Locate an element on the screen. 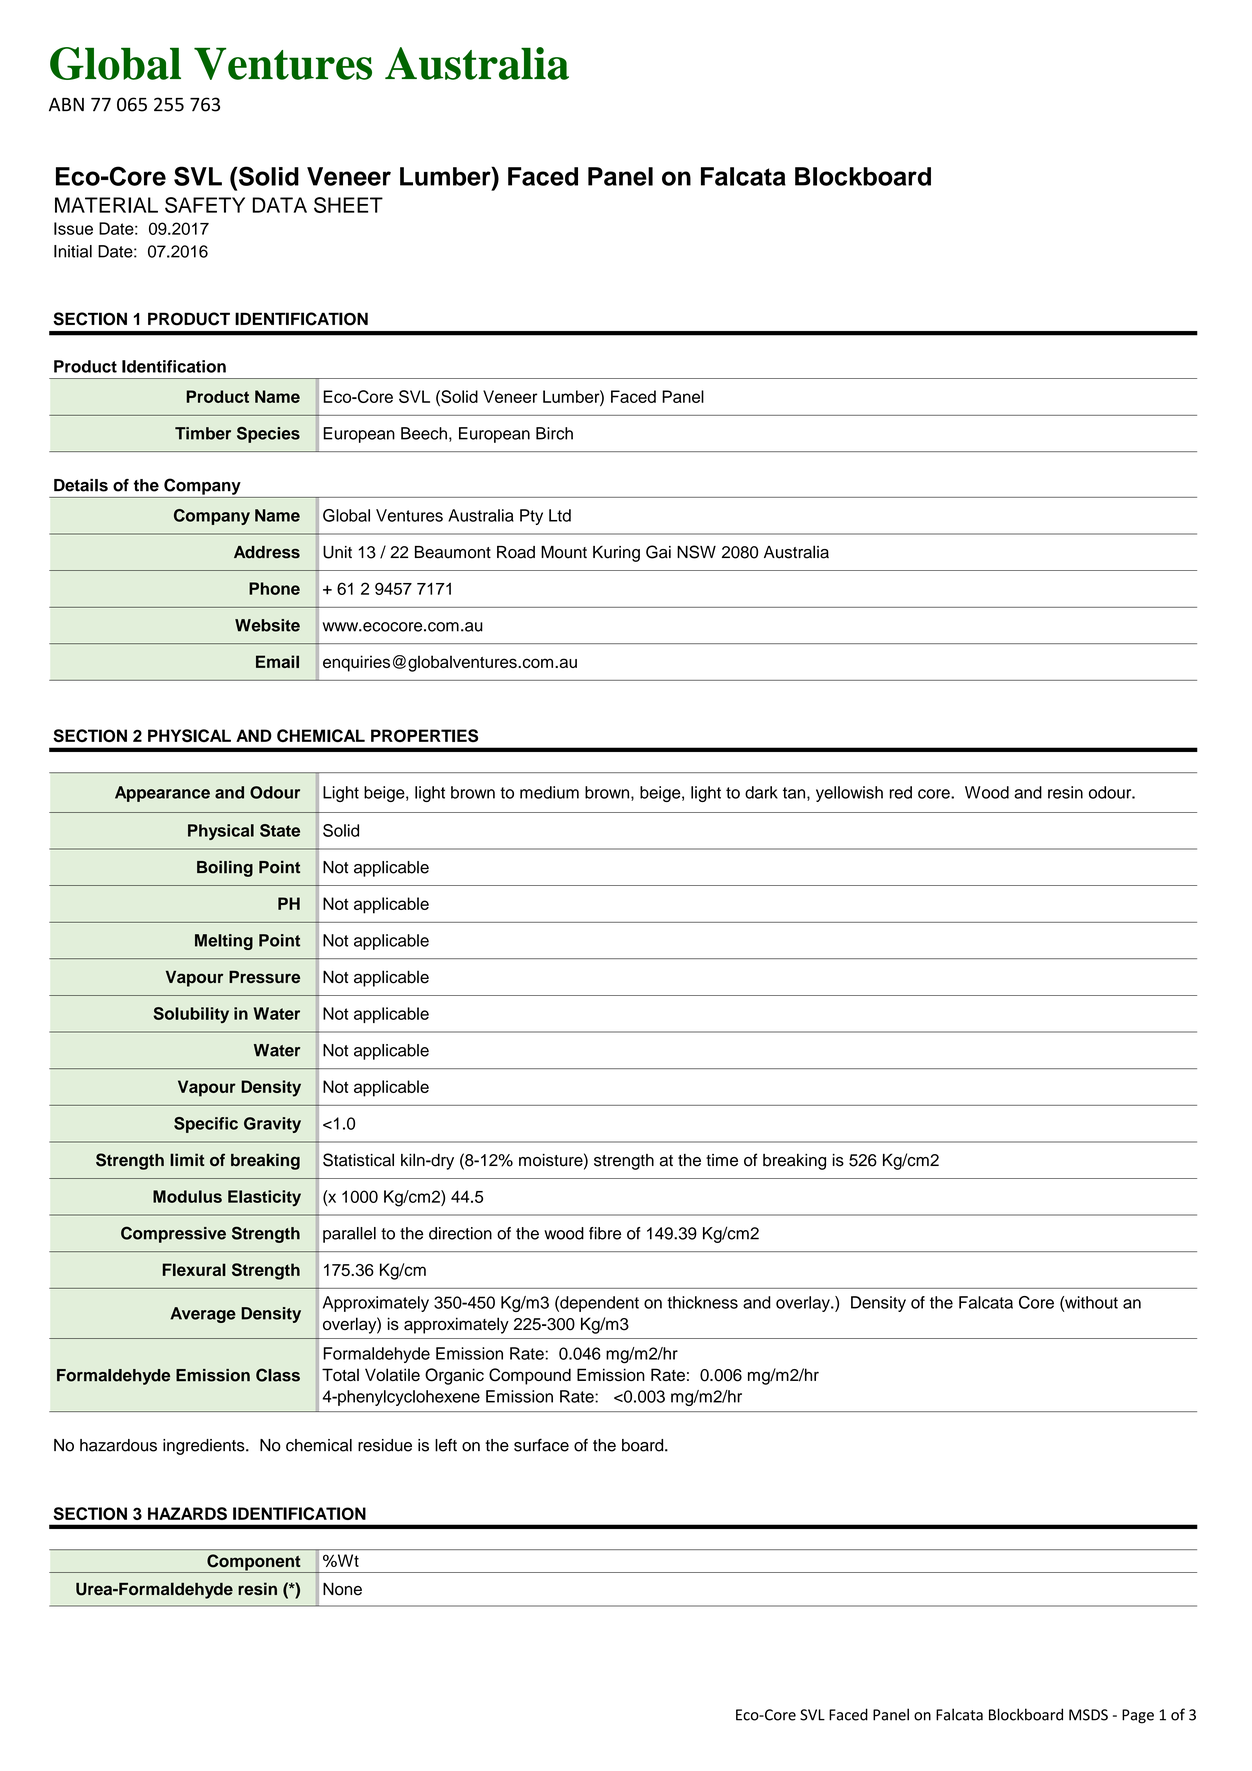  SHEET is located at coordinates (348, 205).
